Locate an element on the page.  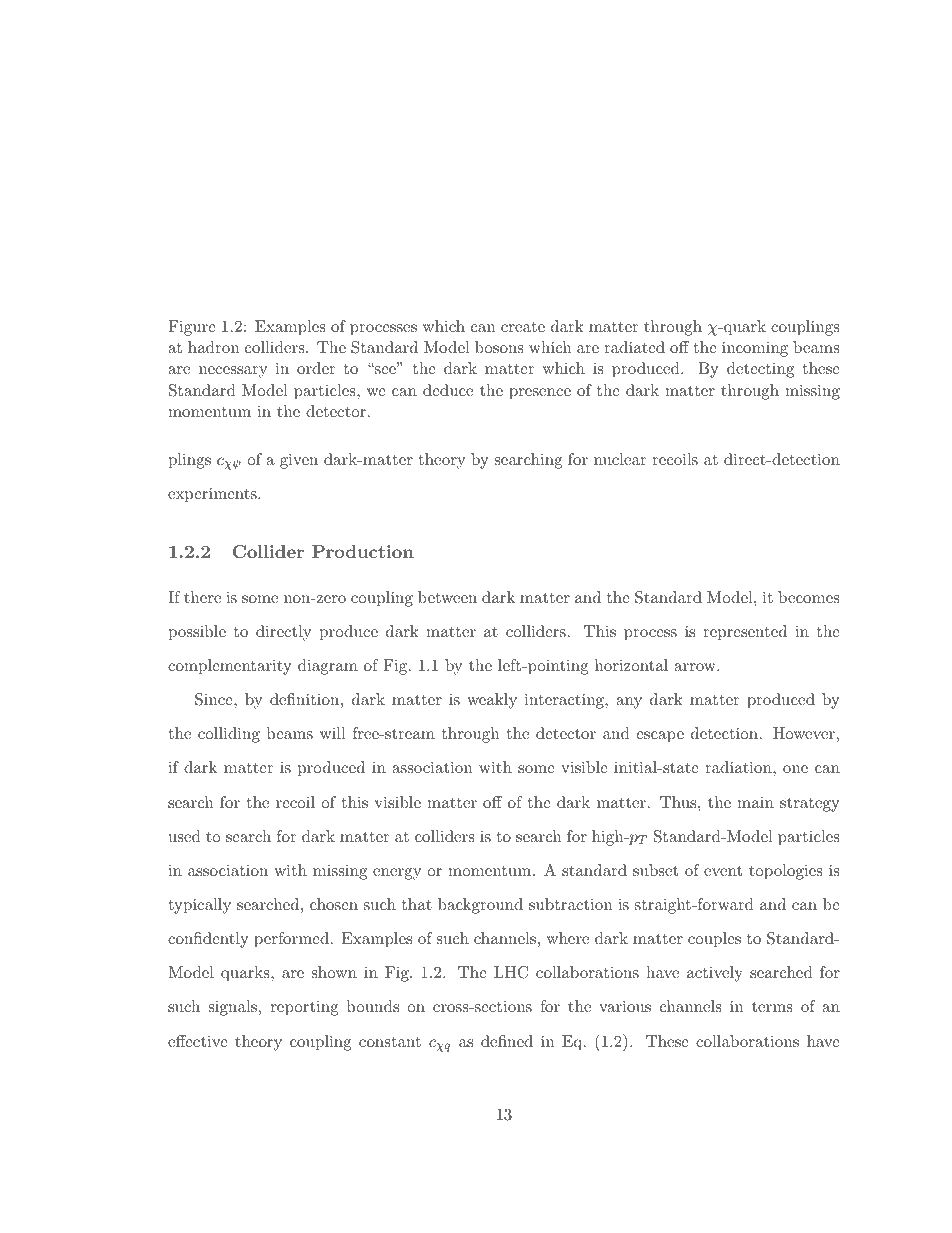
experiments is located at coordinates (213, 495).
